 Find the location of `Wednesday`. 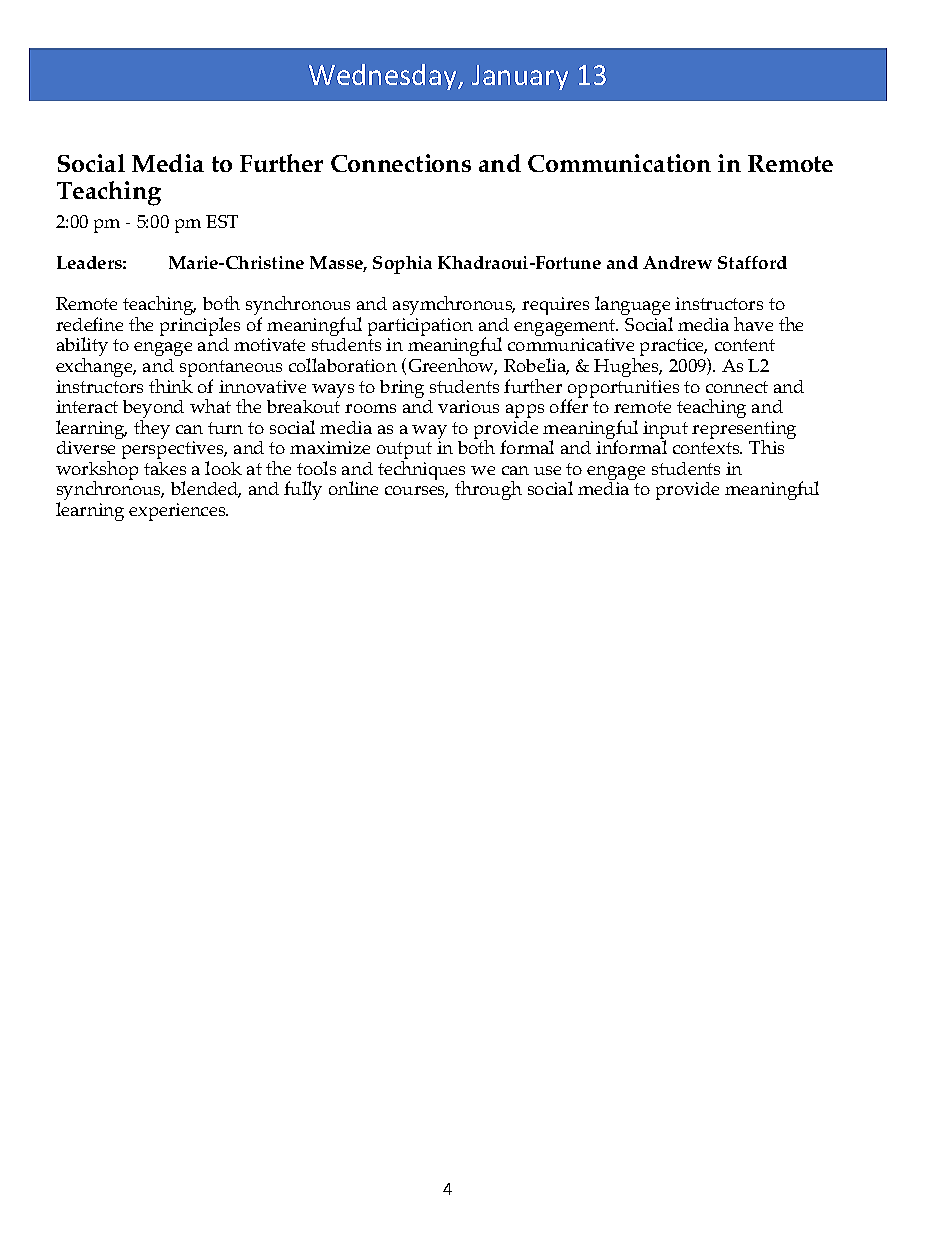

Wednesday is located at coordinates (384, 77).
